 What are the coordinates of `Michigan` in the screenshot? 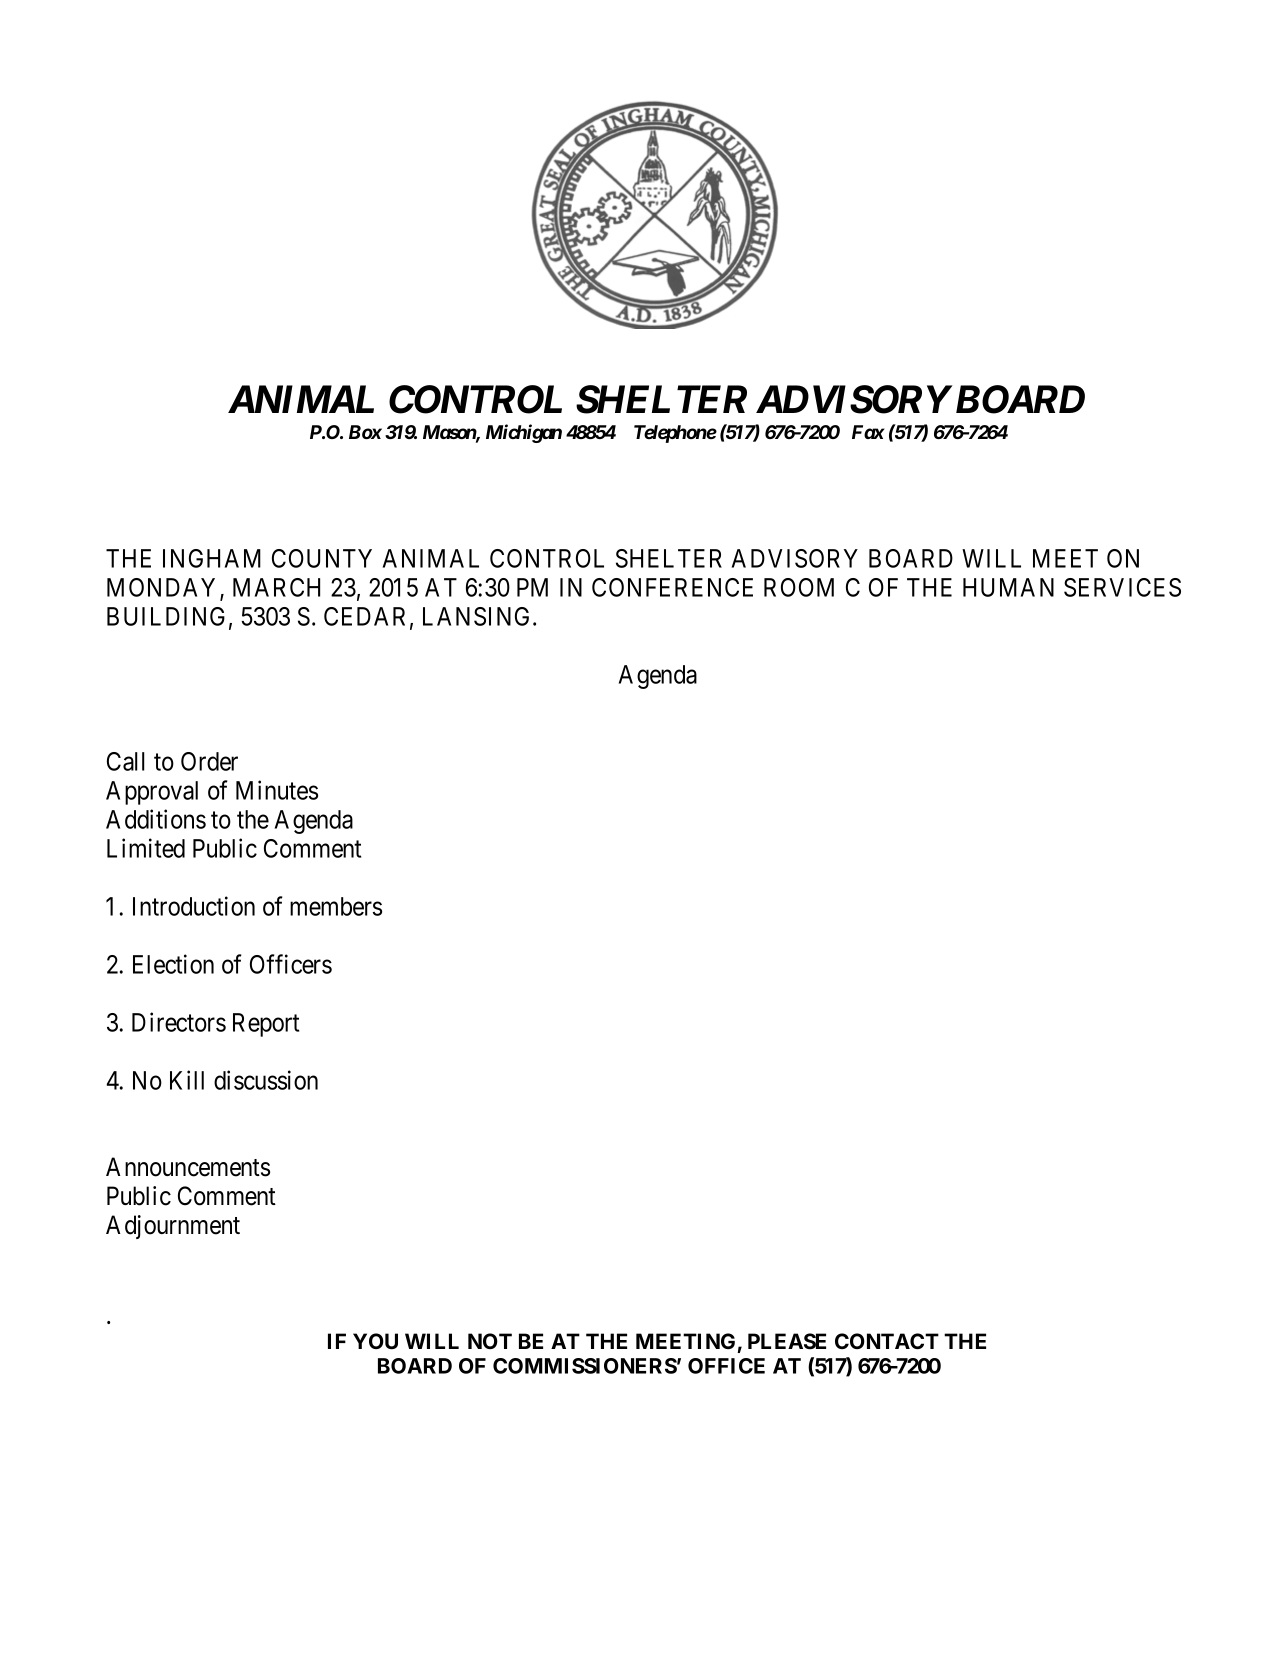 It's located at (524, 433).
